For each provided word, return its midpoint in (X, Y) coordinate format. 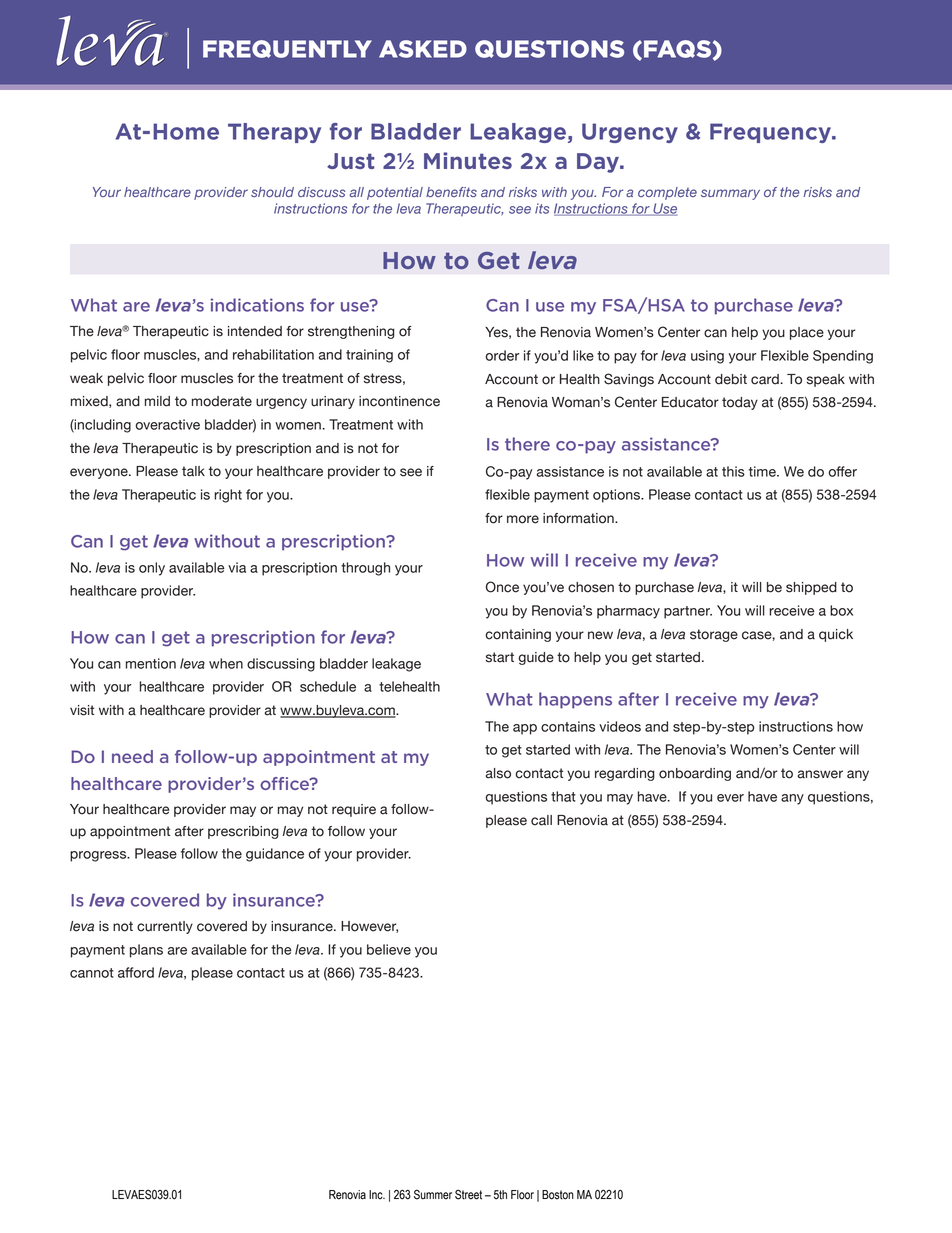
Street (468, 1194)
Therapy (274, 133)
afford (136, 972)
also (498, 773)
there (527, 444)
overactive (167, 424)
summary (730, 194)
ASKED (423, 49)
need (132, 756)
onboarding (695, 774)
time (763, 471)
